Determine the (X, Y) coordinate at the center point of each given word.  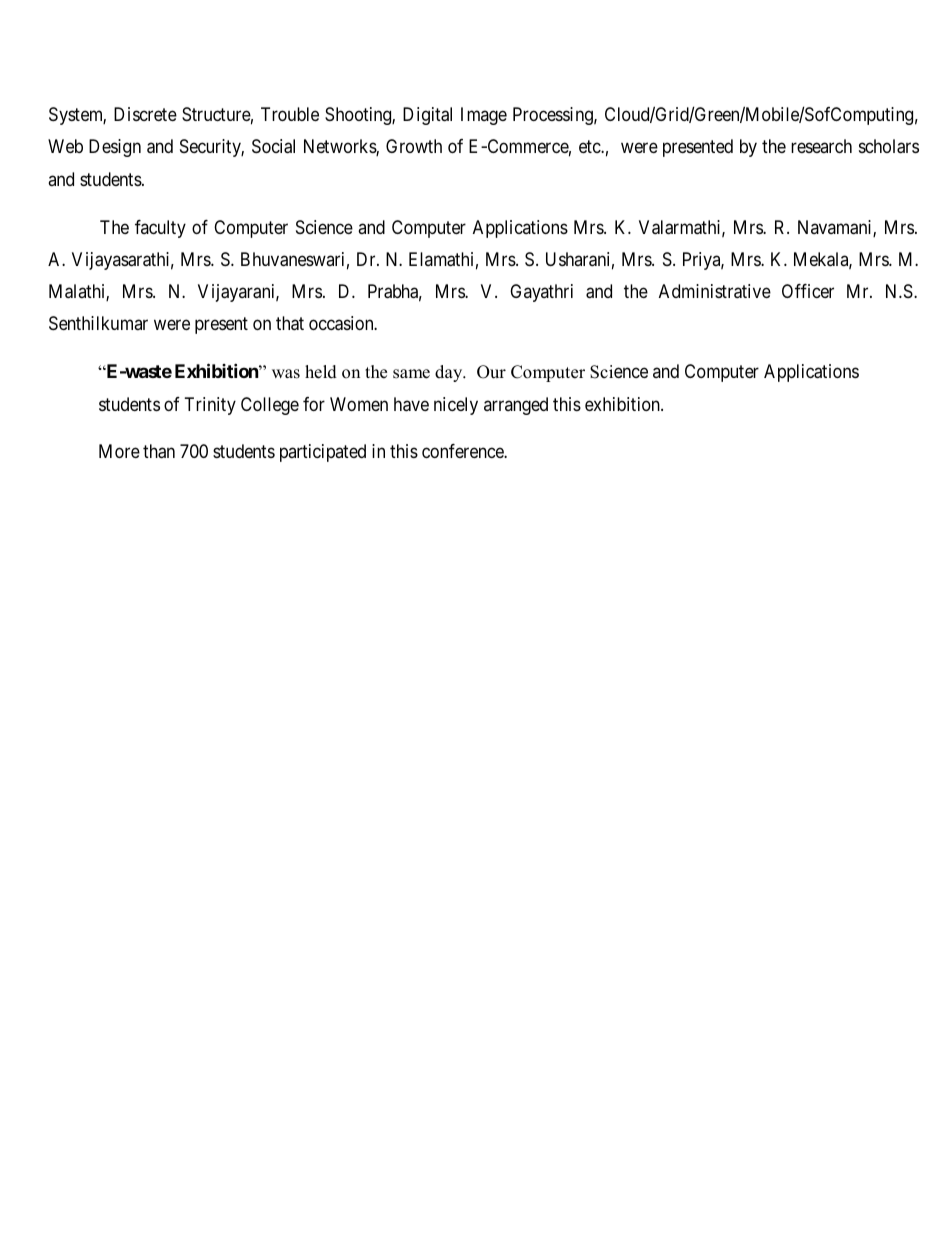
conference (463, 451)
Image (484, 116)
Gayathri (541, 293)
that (290, 323)
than (159, 451)
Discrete (145, 114)
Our (491, 372)
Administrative (715, 291)
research (821, 146)
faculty (160, 229)
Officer (808, 291)
